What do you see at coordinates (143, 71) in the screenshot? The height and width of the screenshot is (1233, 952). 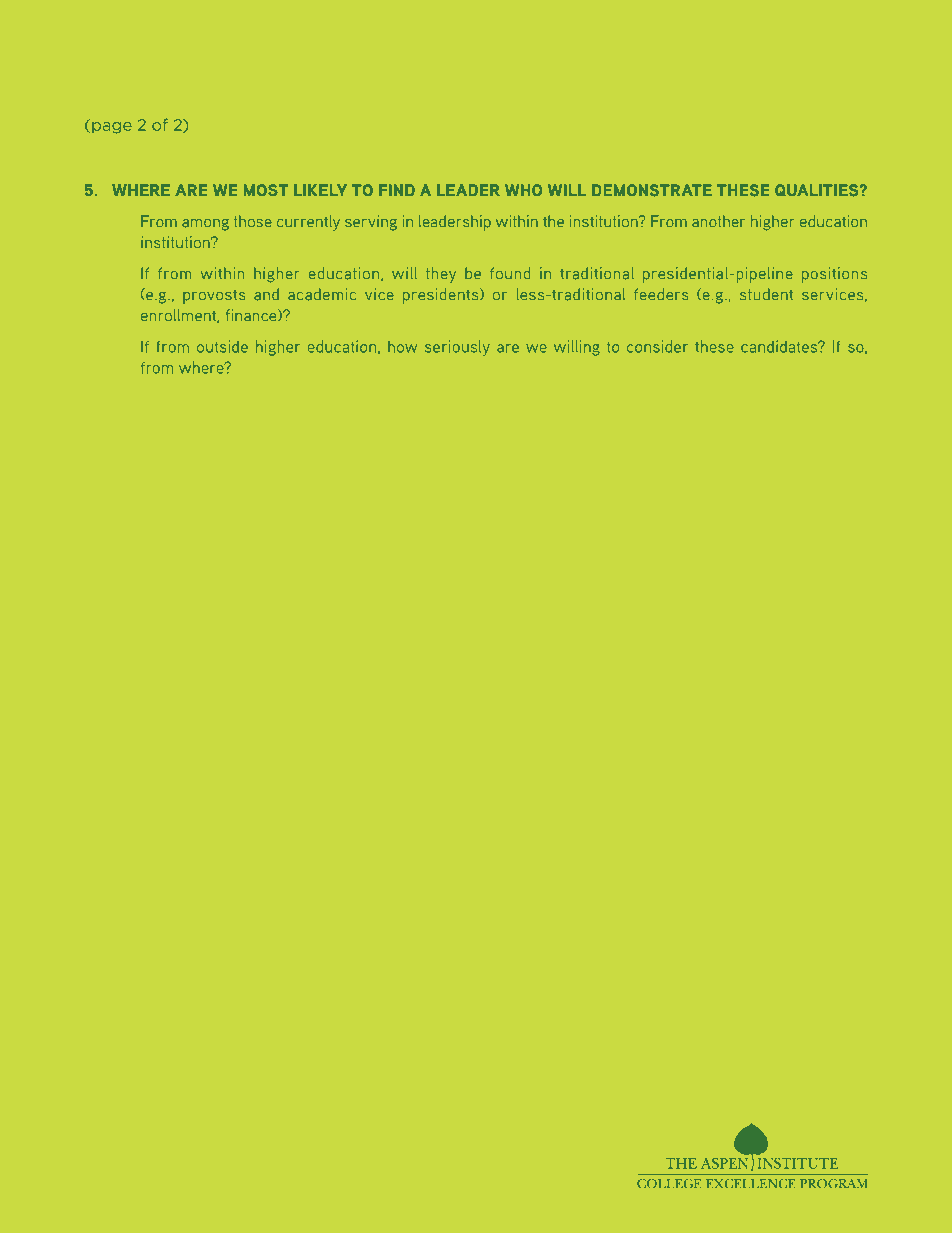 I see `Protocol` at bounding box center [143, 71].
